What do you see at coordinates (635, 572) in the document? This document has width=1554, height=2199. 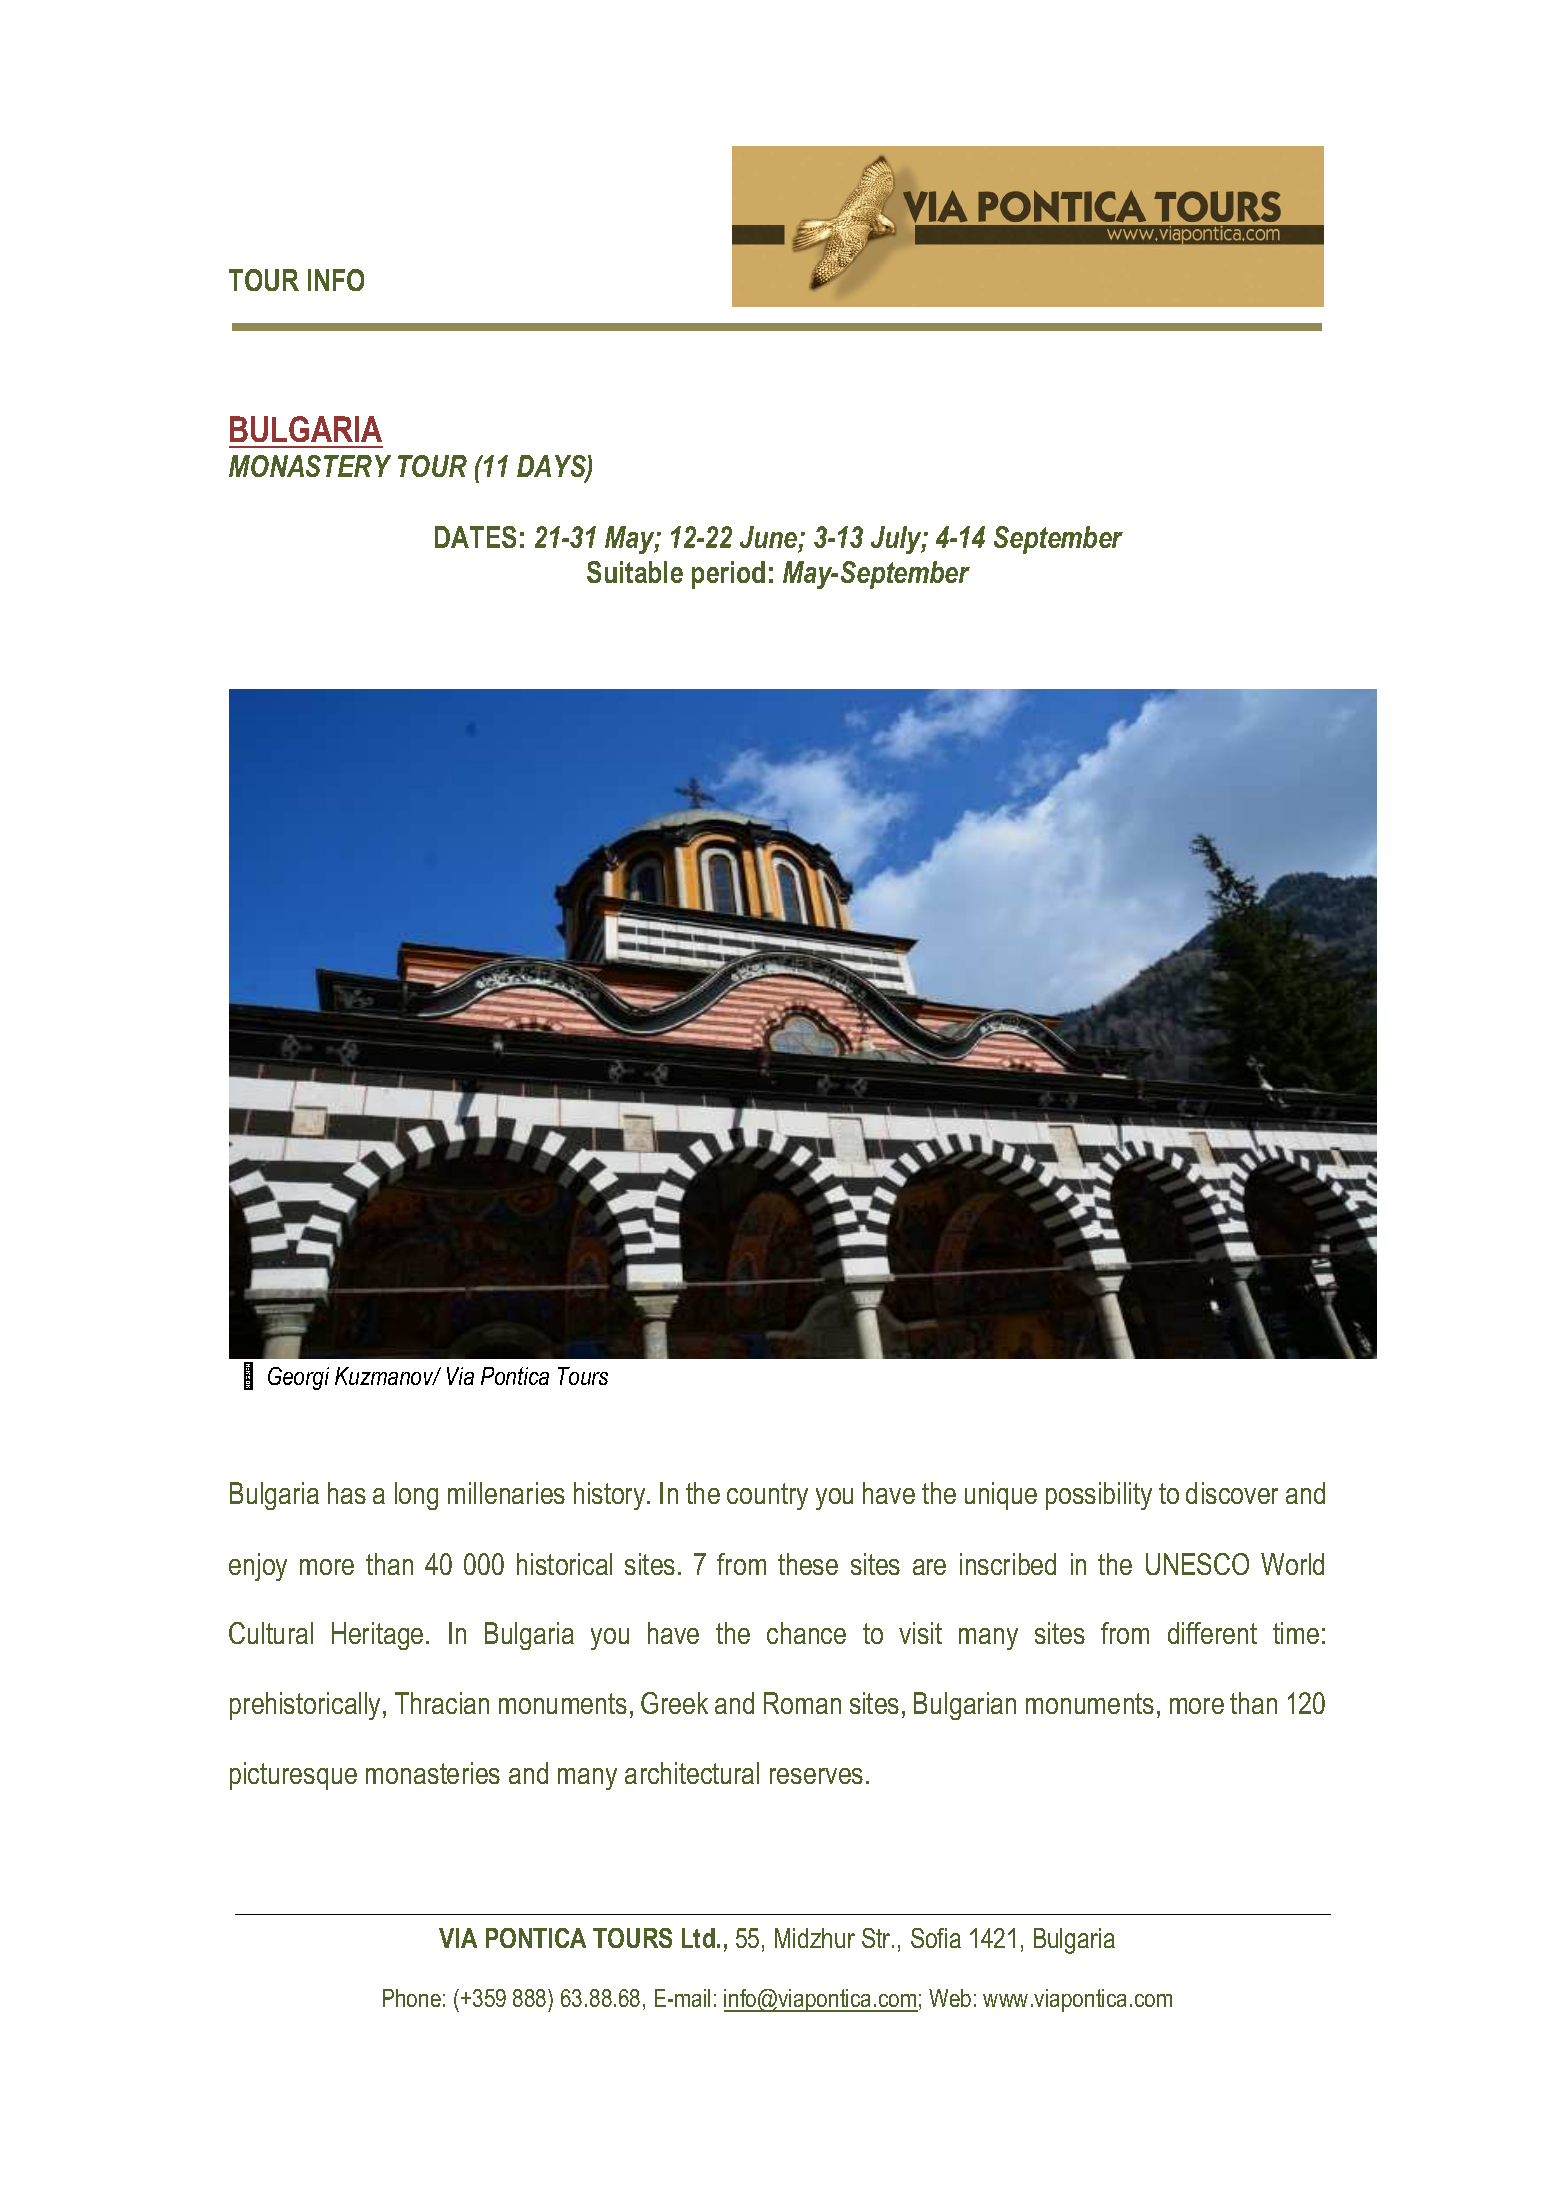 I see `Suitable` at bounding box center [635, 572].
